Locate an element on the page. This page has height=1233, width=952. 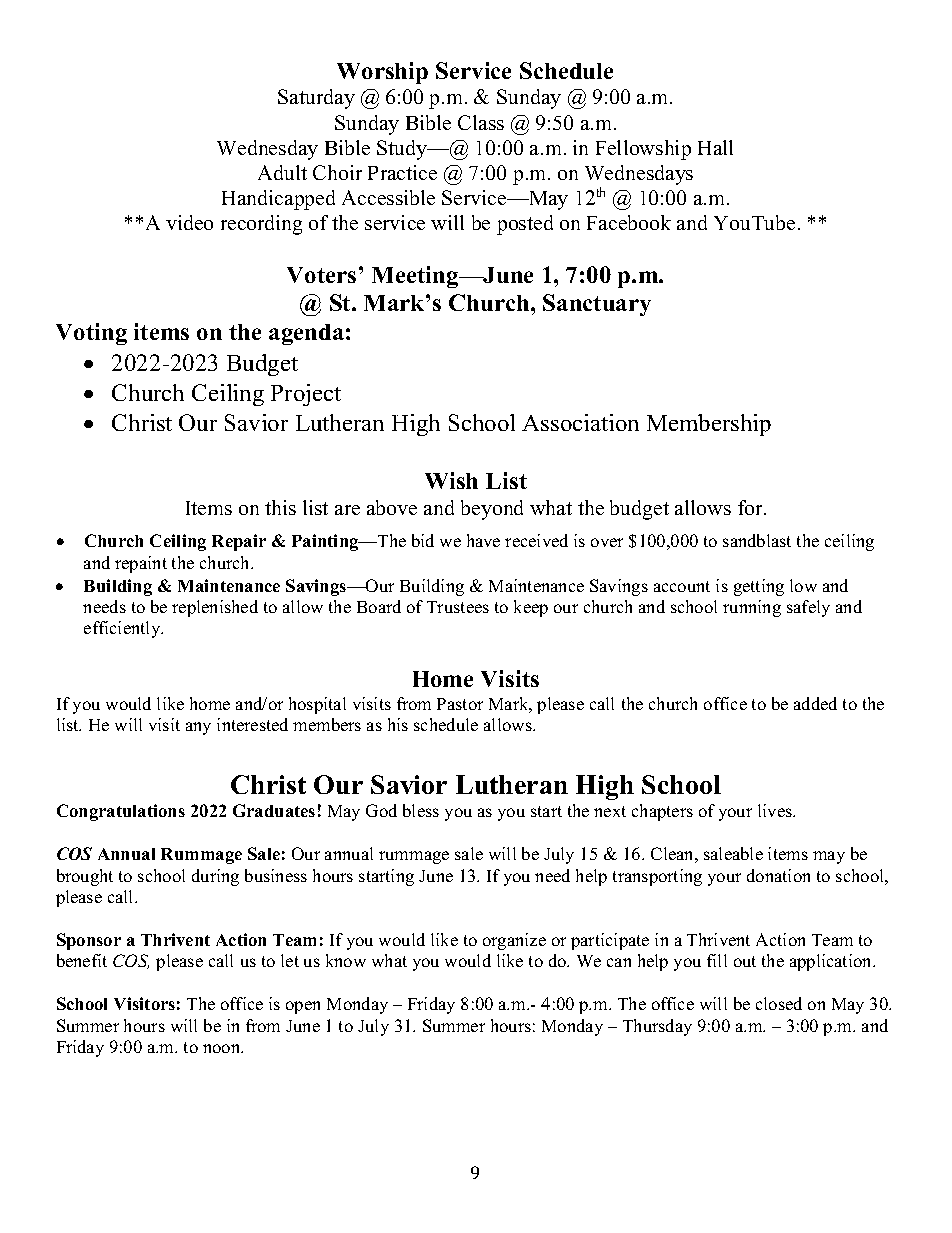
noon is located at coordinates (223, 1048).
